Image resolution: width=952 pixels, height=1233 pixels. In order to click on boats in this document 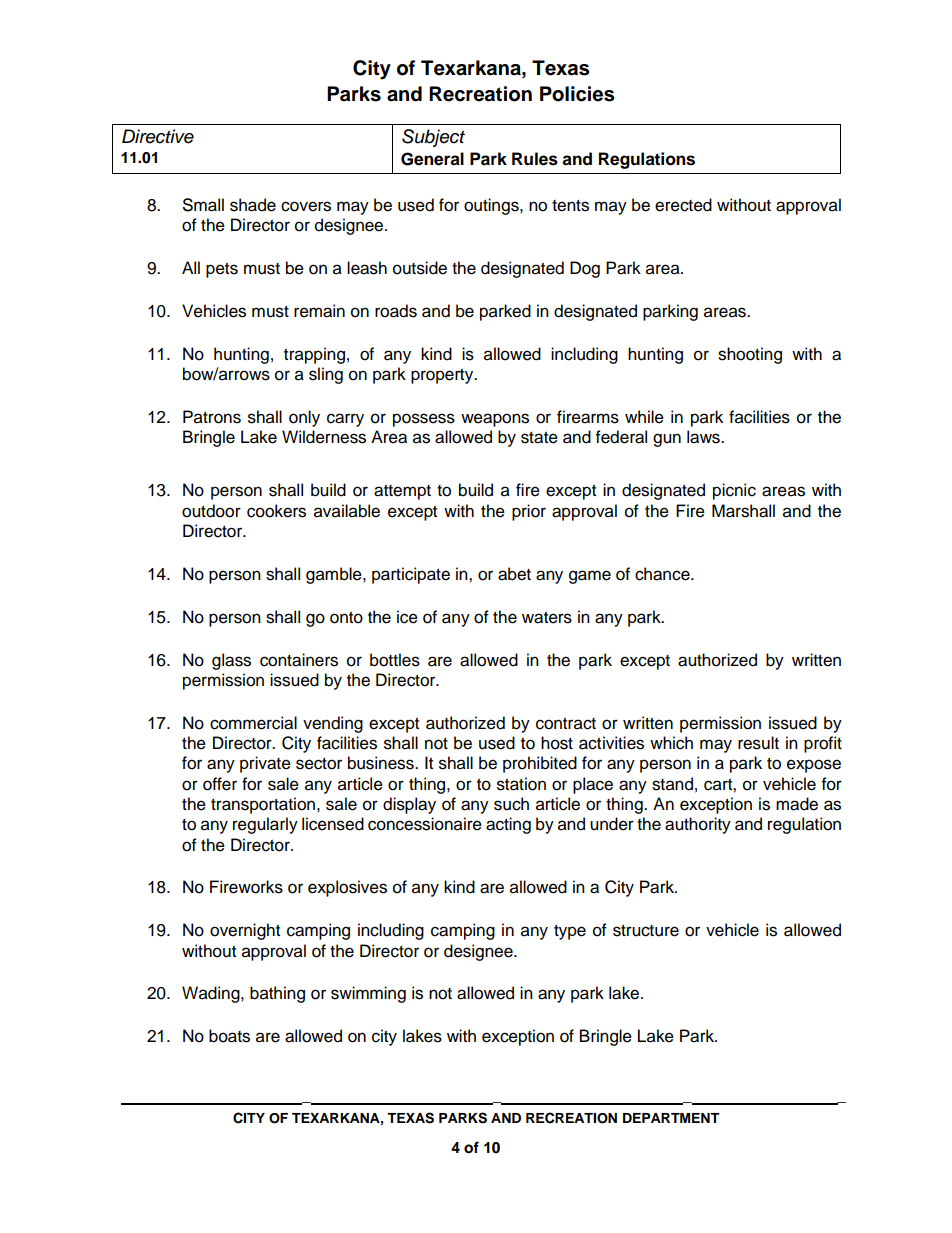, I will do `click(229, 1036)`.
